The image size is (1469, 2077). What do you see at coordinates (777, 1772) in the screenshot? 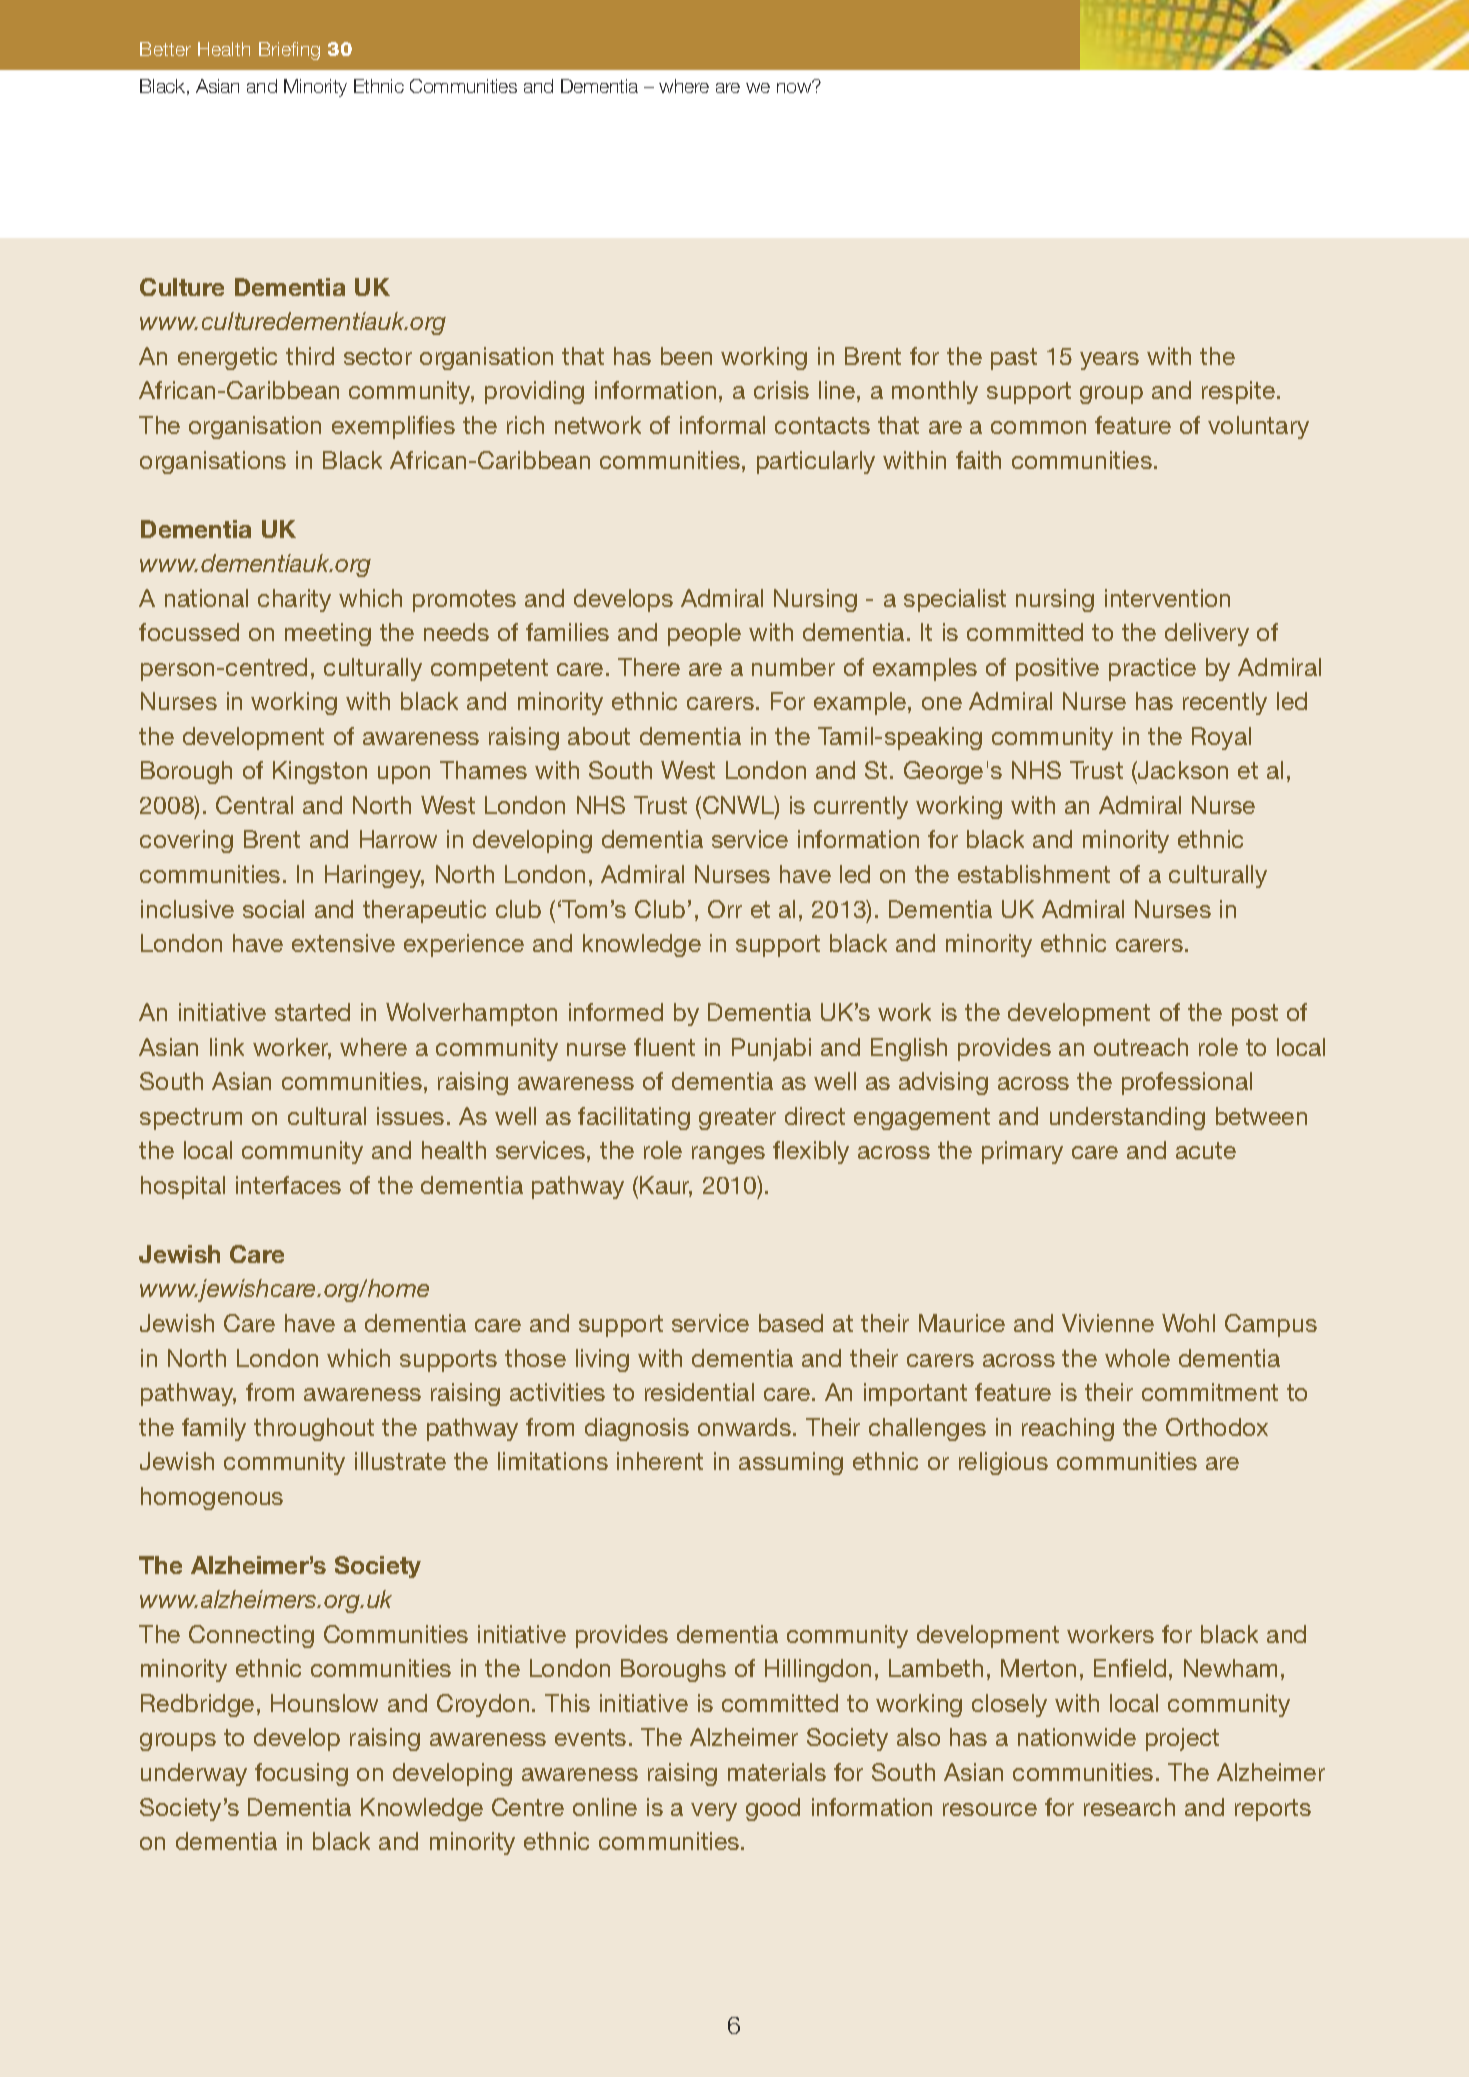
I see `materials` at bounding box center [777, 1772].
